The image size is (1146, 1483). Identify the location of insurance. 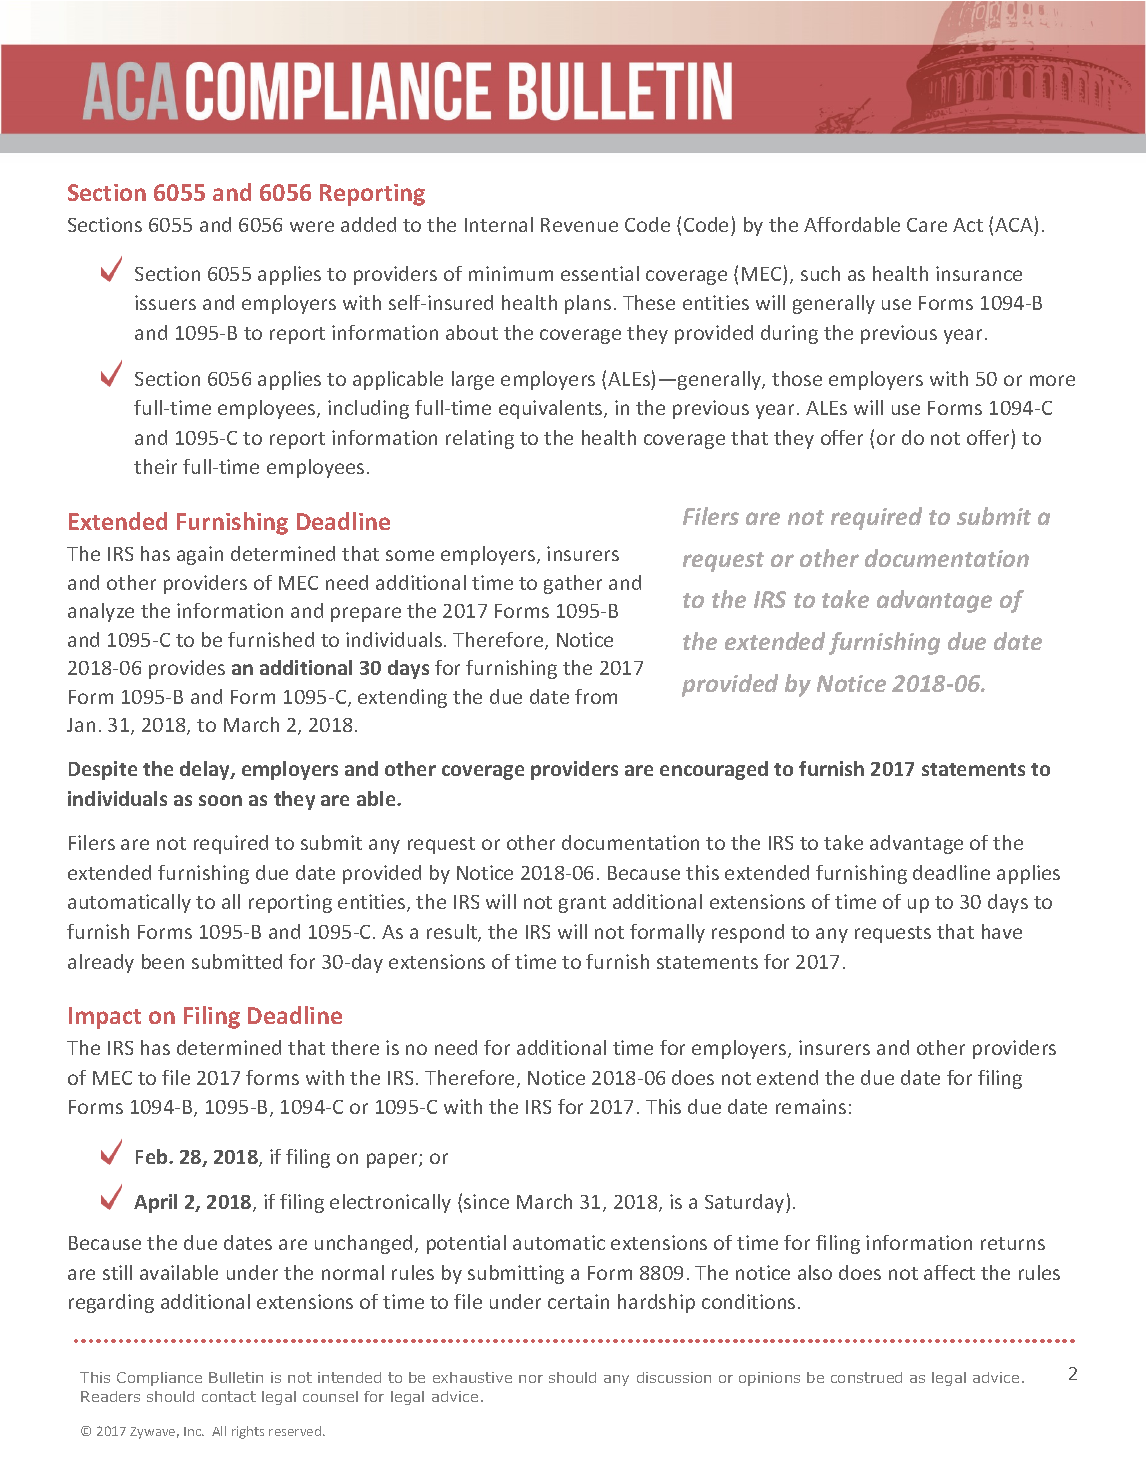
(979, 273).
